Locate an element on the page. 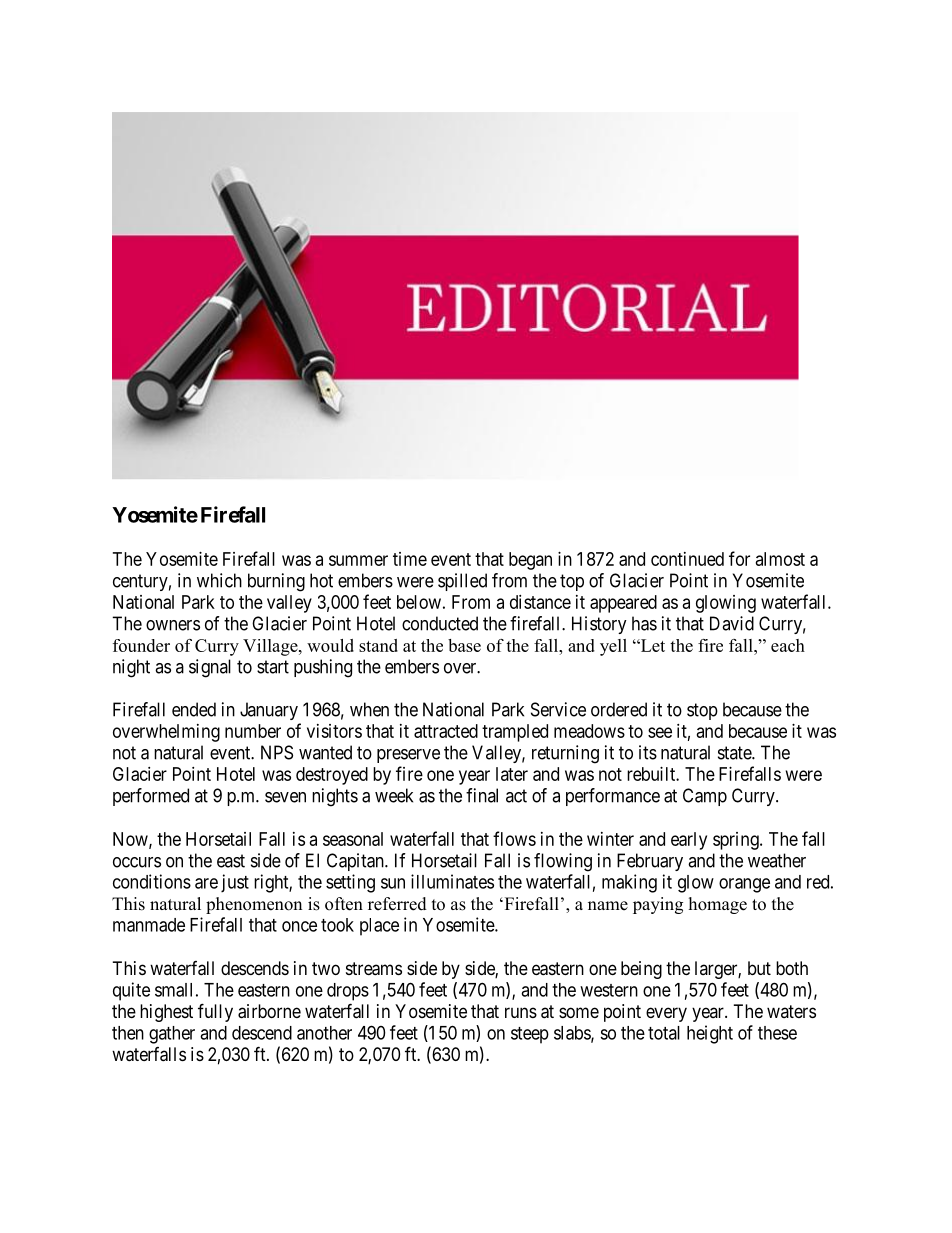 Image resolution: width=952 pixels, height=1233 pixels. each is located at coordinates (788, 645).
